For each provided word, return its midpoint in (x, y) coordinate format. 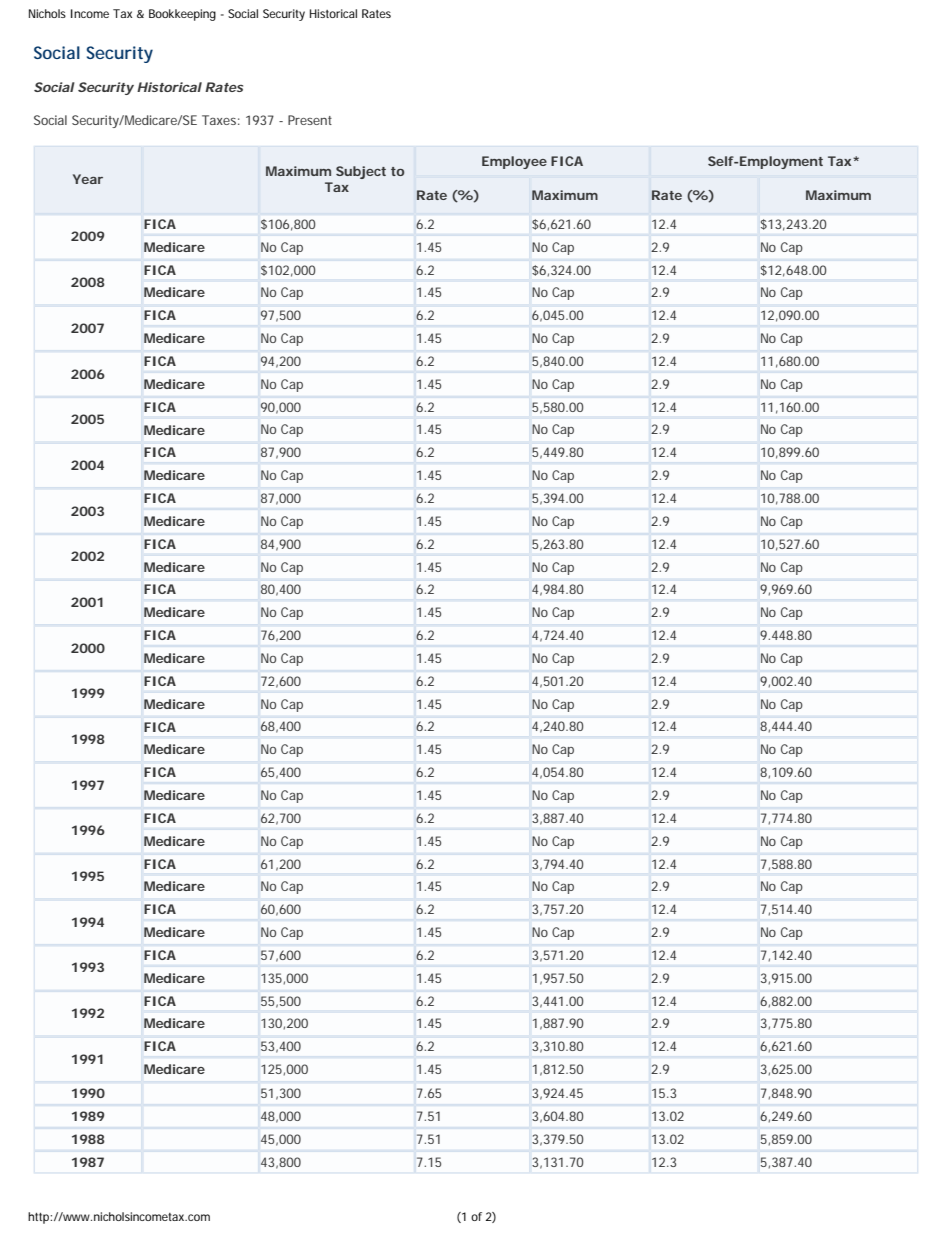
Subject (361, 172)
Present (310, 120)
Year (88, 179)
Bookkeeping (182, 15)
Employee (514, 162)
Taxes (221, 120)
